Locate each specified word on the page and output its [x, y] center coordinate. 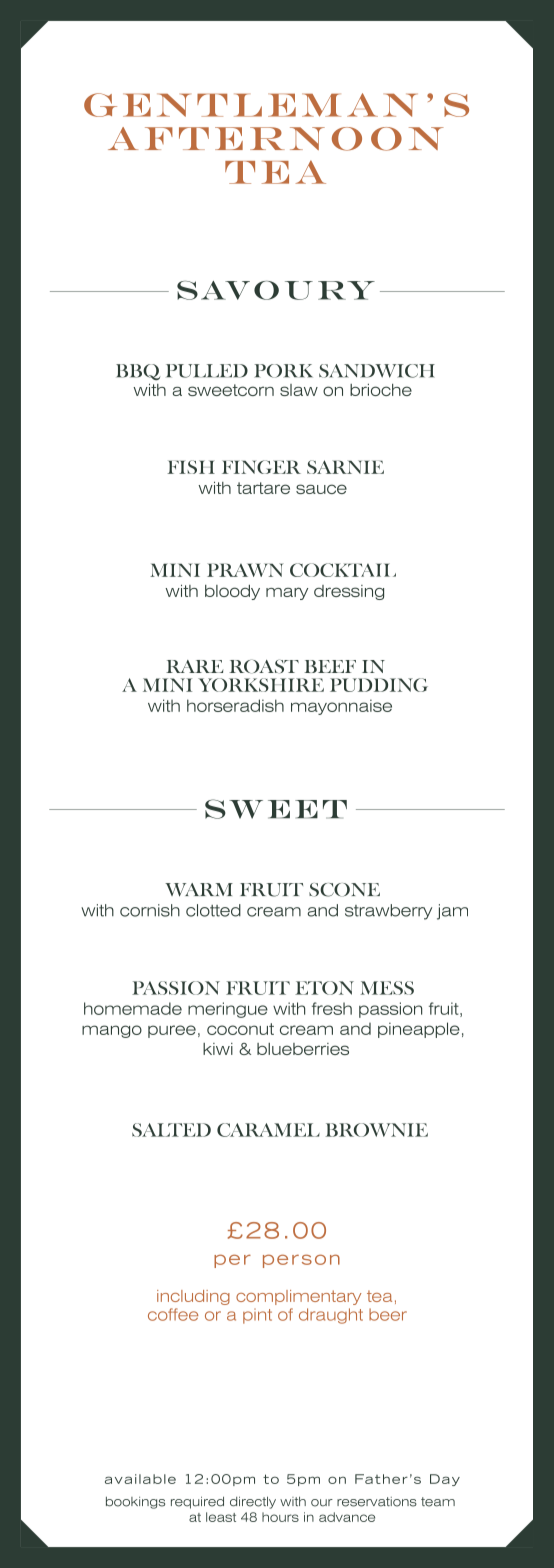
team [438, 1502]
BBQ [138, 372]
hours [280, 1517]
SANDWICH [377, 371]
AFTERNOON [276, 139]
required [197, 1502]
